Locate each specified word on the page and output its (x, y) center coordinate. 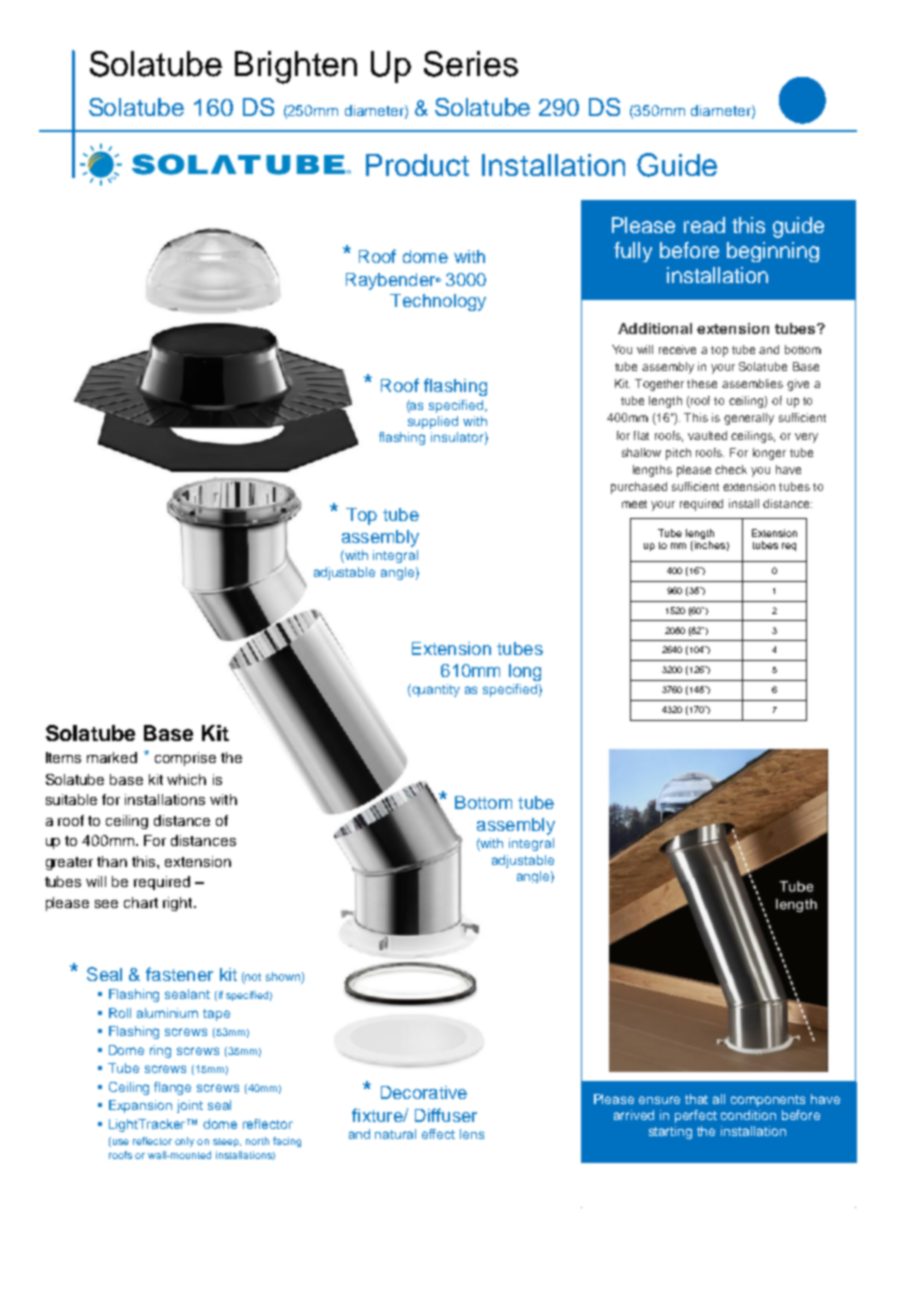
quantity (435, 690)
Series (471, 64)
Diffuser (446, 1115)
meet (634, 504)
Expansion (140, 1106)
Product (417, 165)
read (704, 225)
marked (112, 757)
